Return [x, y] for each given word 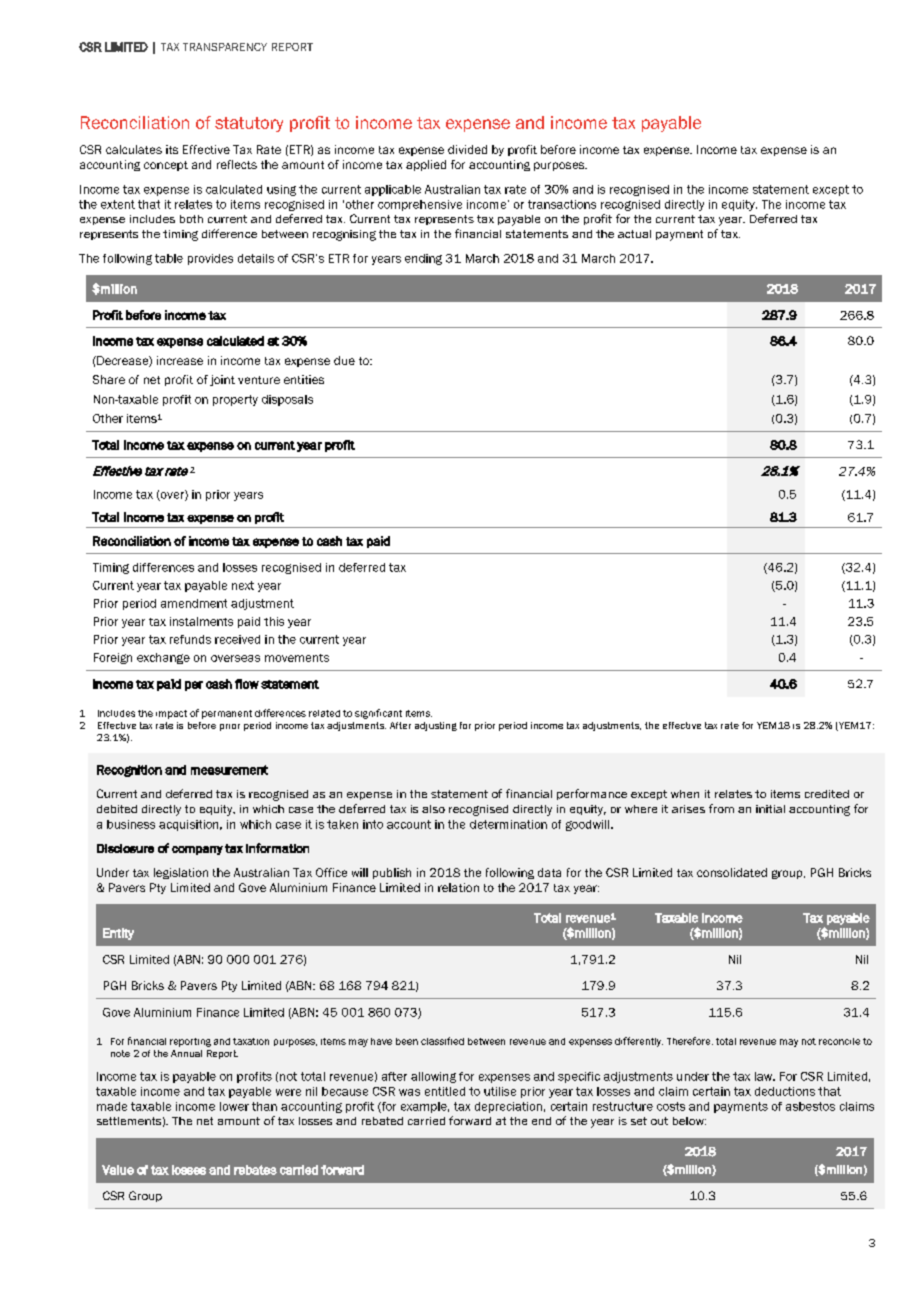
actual [634, 234]
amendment [194, 603]
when [685, 794]
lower [234, 1106]
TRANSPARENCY [225, 47]
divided [467, 149]
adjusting [436, 726]
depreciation [508, 1107]
